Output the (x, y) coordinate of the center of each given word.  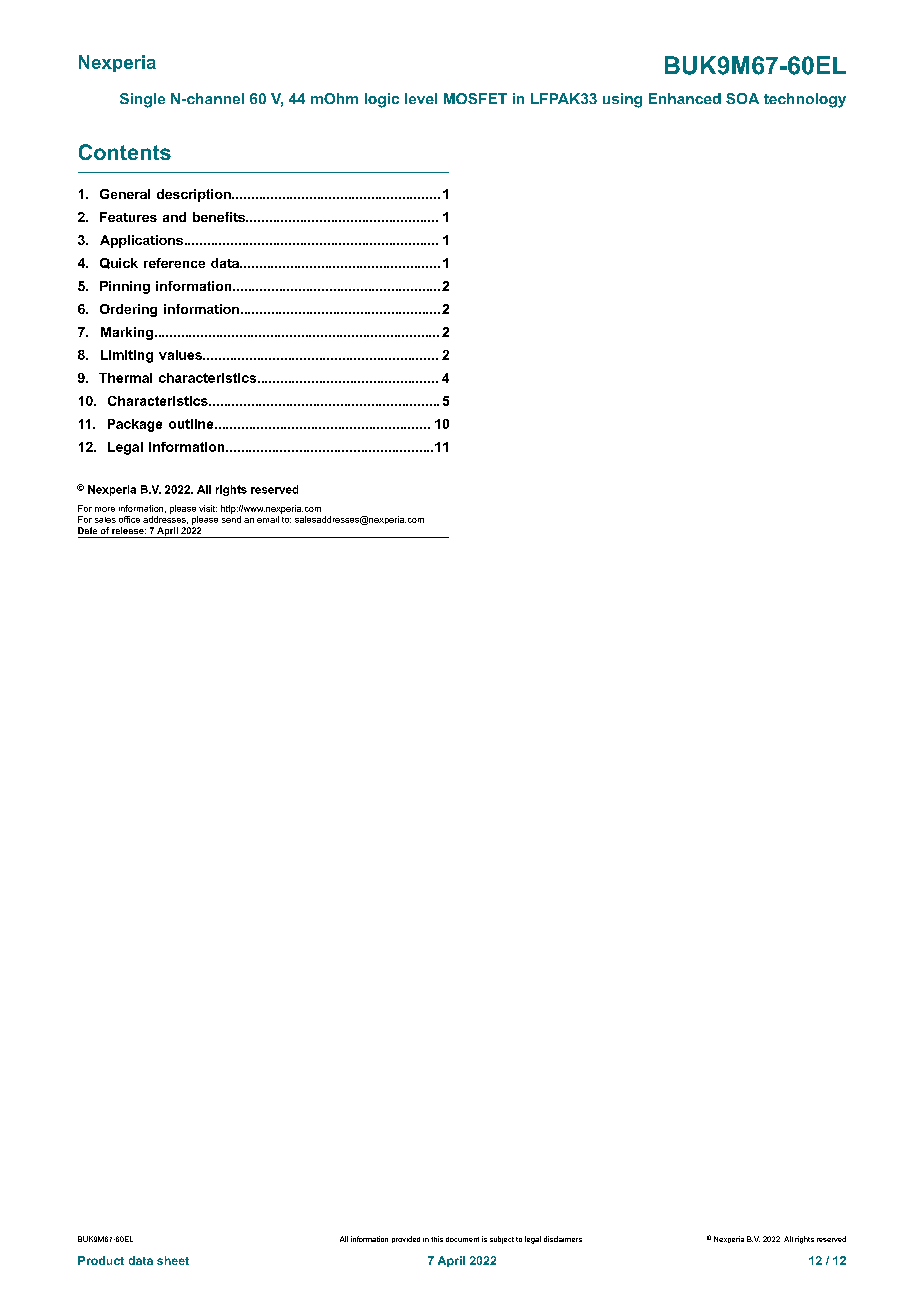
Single (142, 100)
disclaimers (563, 1239)
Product (101, 1260)
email (268, 519)
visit (208, 508)
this (437, 1239)
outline (192, 424)
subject (502, 1240)
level (421, 98)
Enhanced (685, 98)
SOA (742, 98)
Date (87, 530)
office (129, 519)
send (231, 519)
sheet (173, 1260)
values (181, 355)
